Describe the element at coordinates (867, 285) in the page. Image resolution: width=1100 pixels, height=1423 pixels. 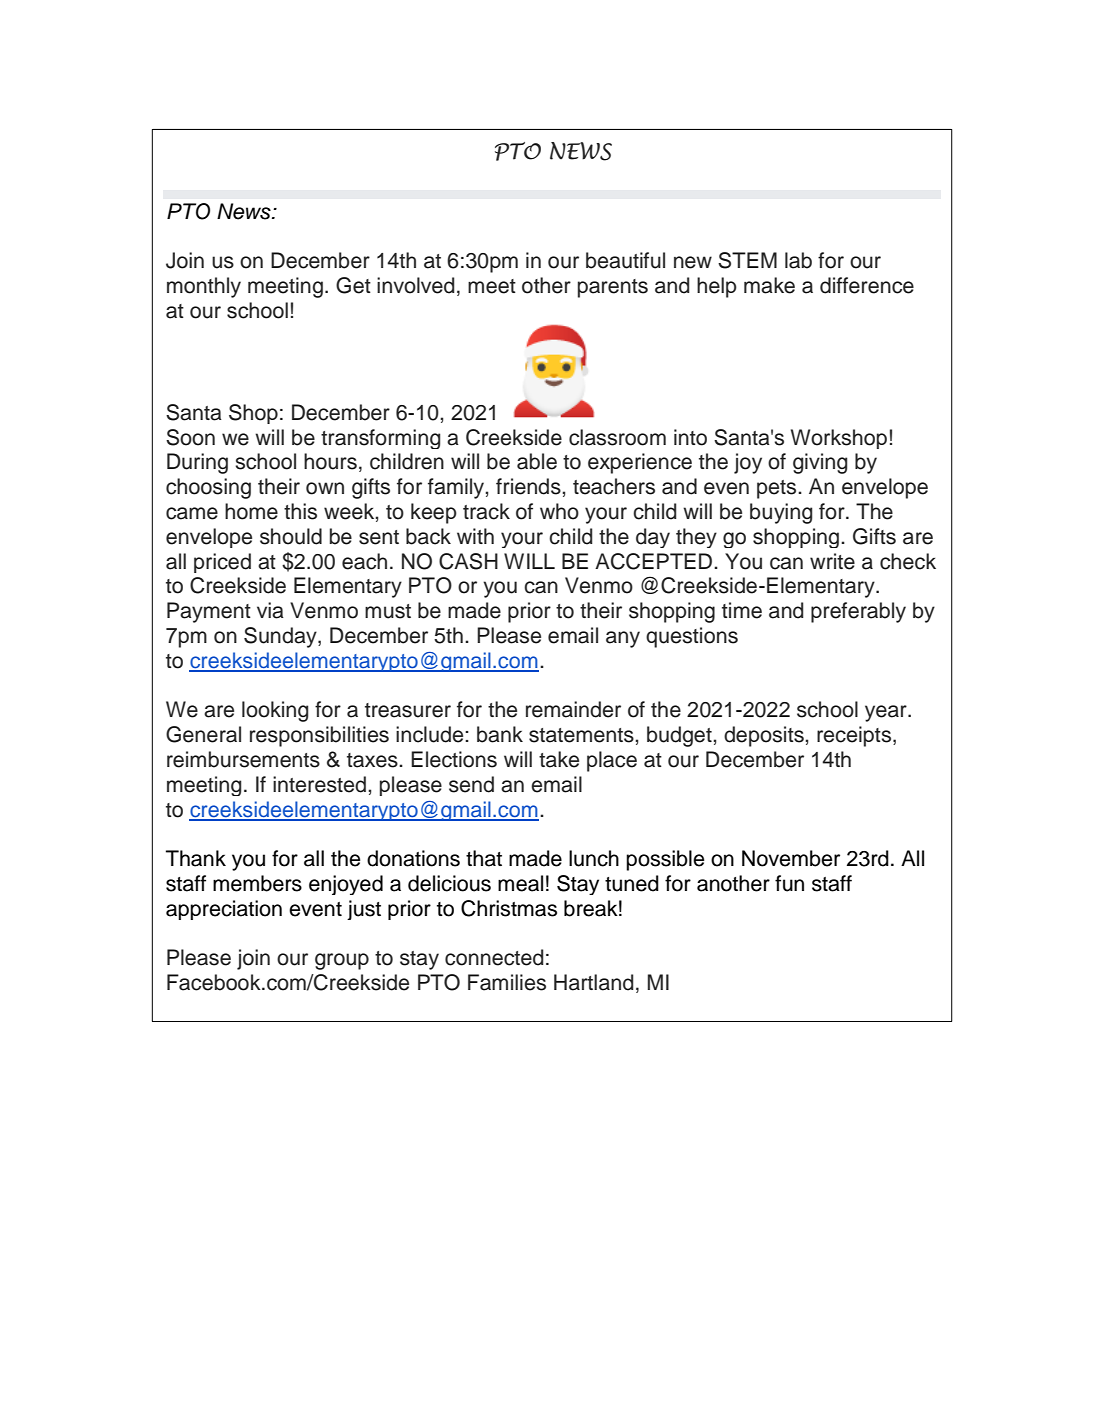
I see `difference` at that location.
